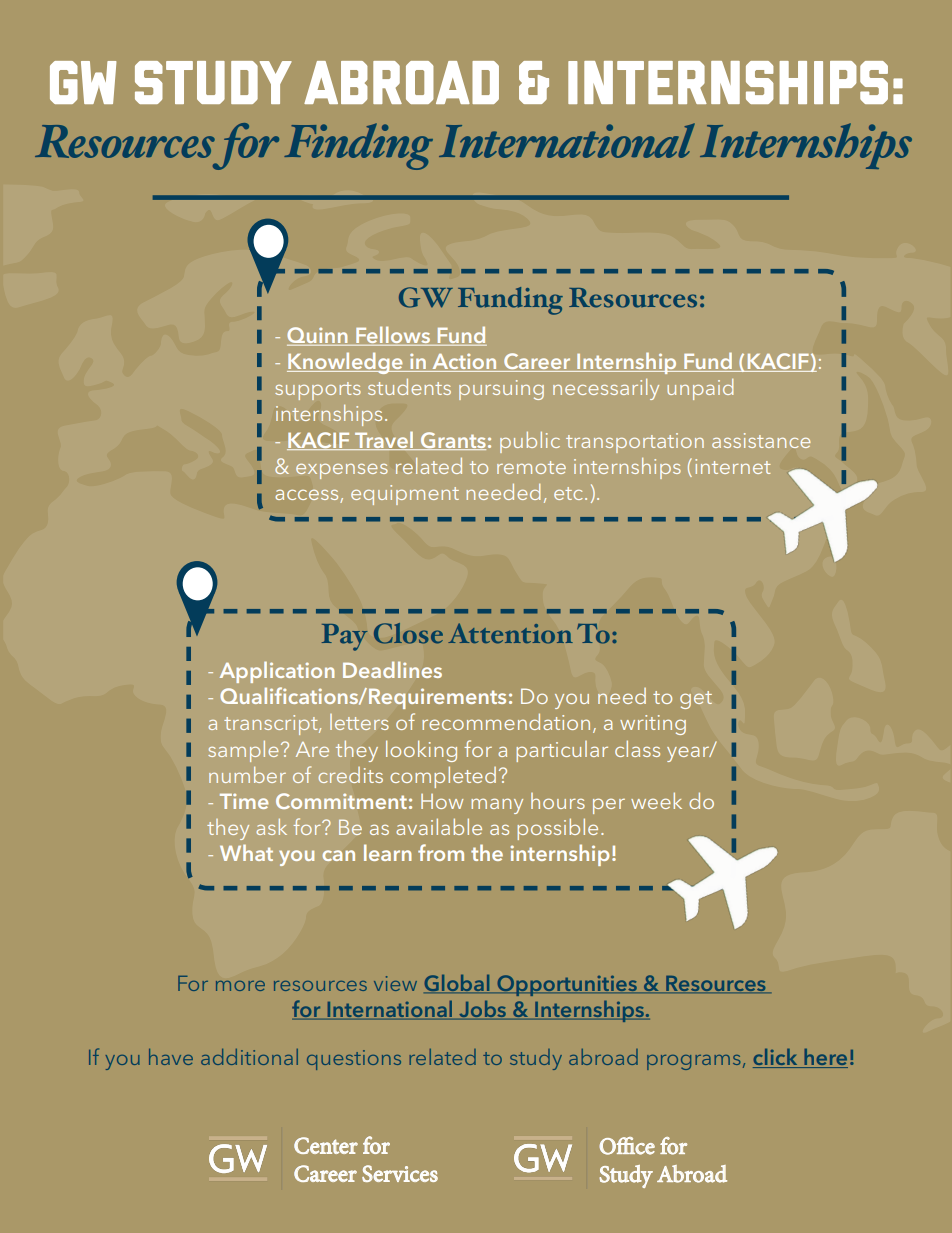 This image has height=1233, width=952. I want to click on Center, so click(326, 1145).
